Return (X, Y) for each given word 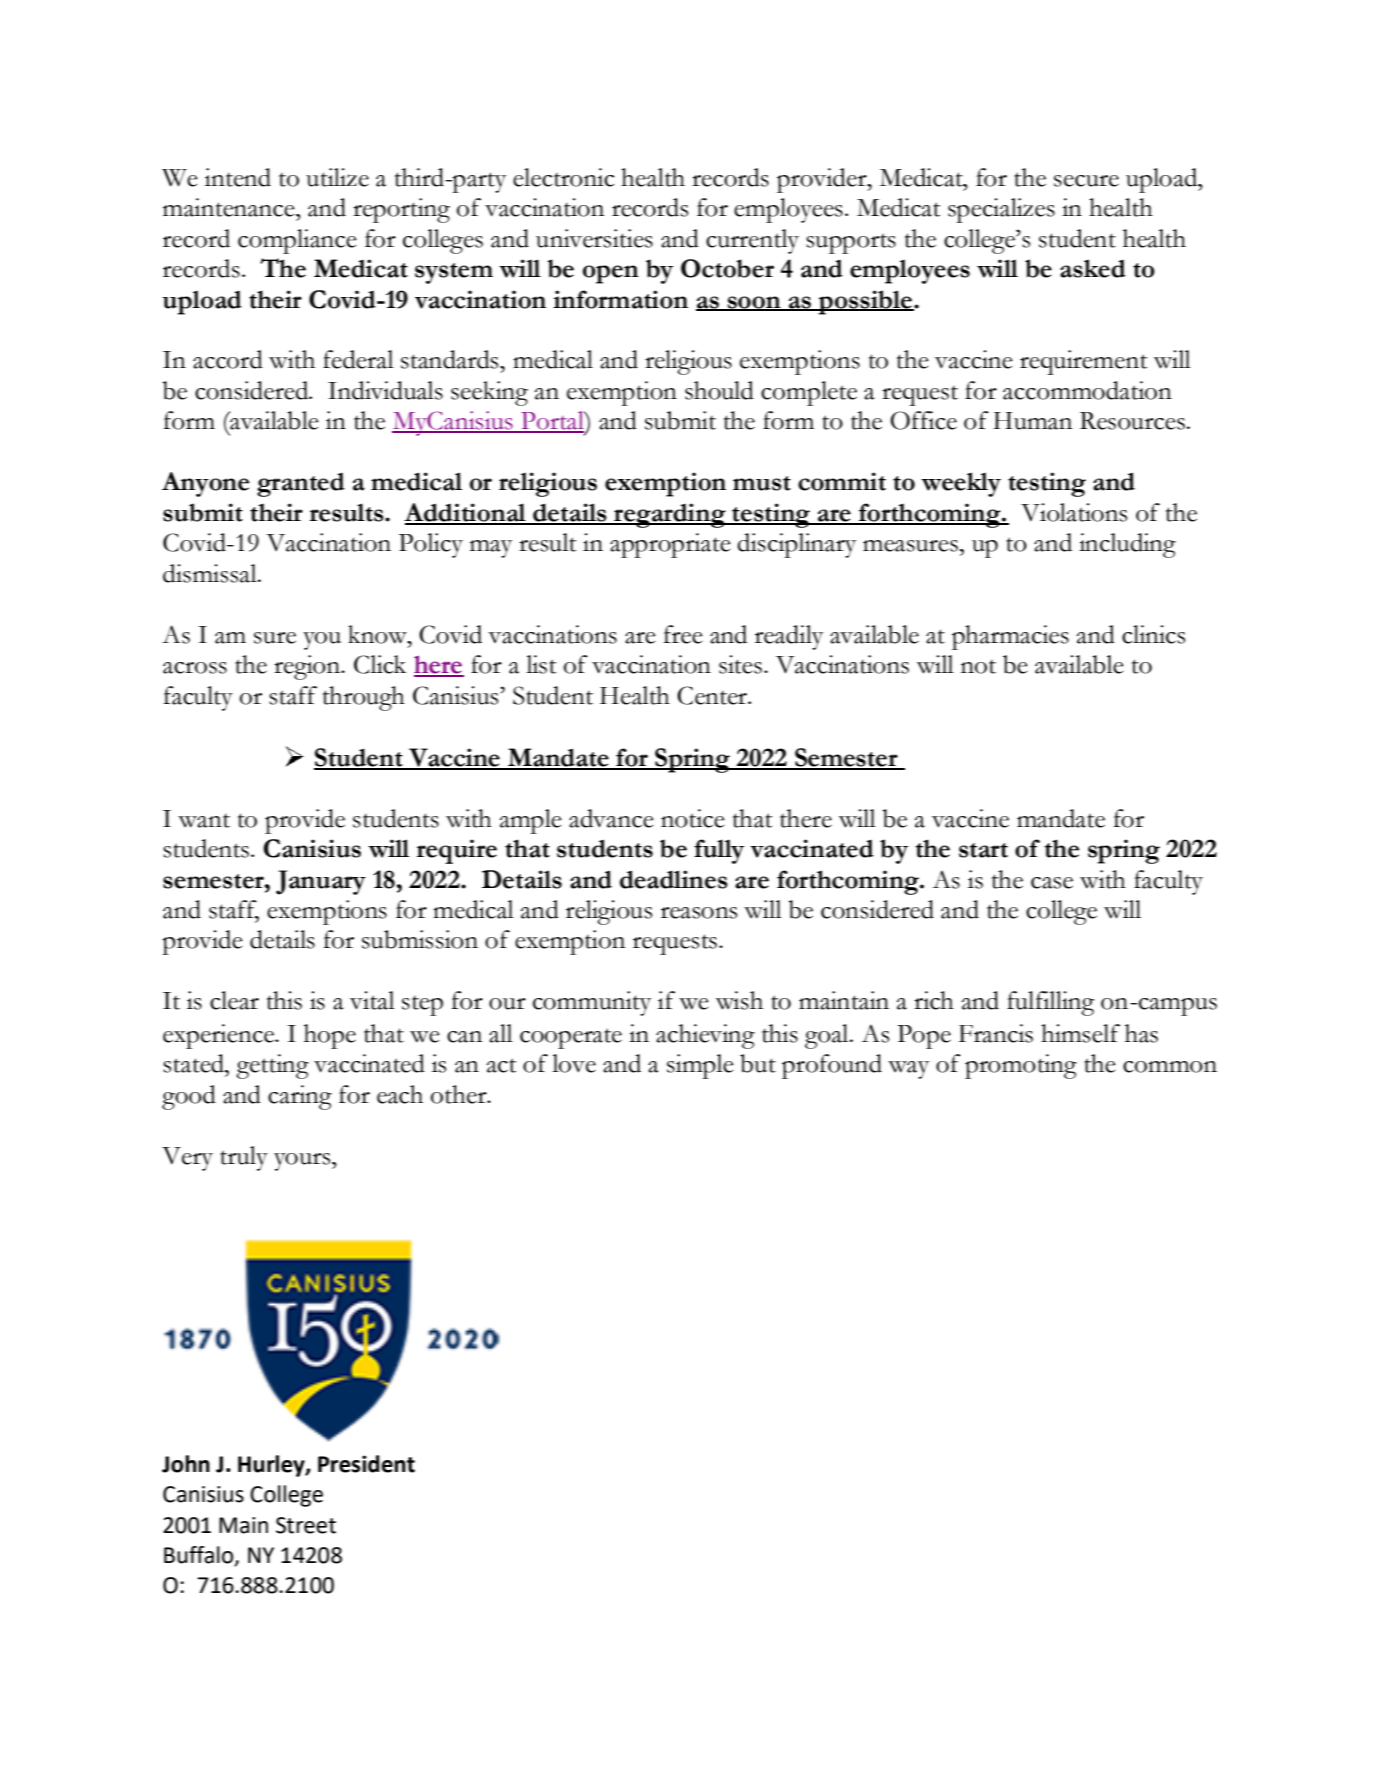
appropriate (670, 545)
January (321, 882)
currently (752, 241)
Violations (1074, 512)
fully (719, 851)
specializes (1001, 210)
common (1170, 1067)
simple (700, 1066)
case (1052, 883)
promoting (1021, 1066)
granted (301, 485)
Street (306, 1525)
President (366, 1464)
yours (303, 1162)
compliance (297, 241)
